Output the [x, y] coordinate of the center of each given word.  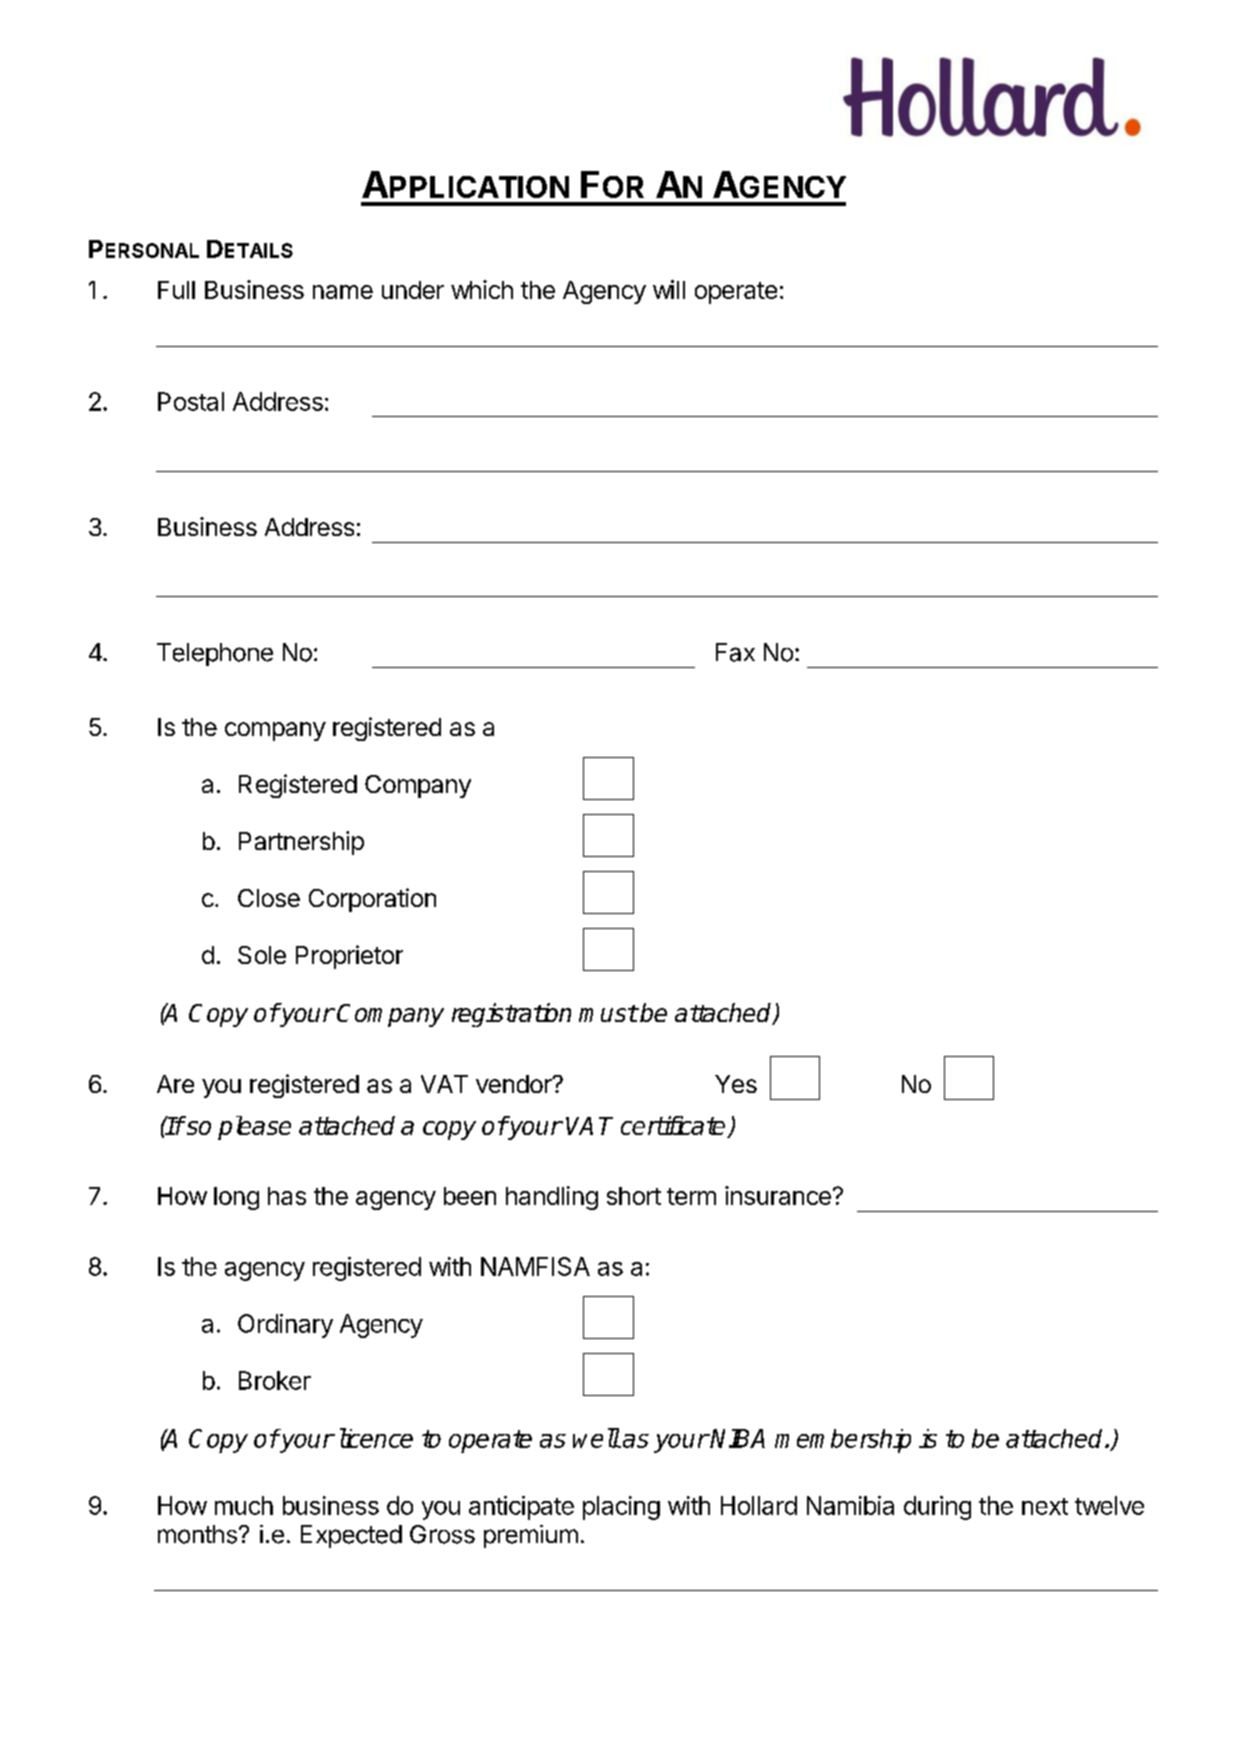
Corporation [372, 900]
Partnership [301, 843]
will [669, 289]
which [482, 289]
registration [511, 1015]
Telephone [215, 654]
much [244, 1505]
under [413, 290]
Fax [735, 652]
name [343, 292]
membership [843, 1441]
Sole [262, 955]
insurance [778, 1195]
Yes [736, 1084]
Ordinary [285, 1326]
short [634, 1196]
